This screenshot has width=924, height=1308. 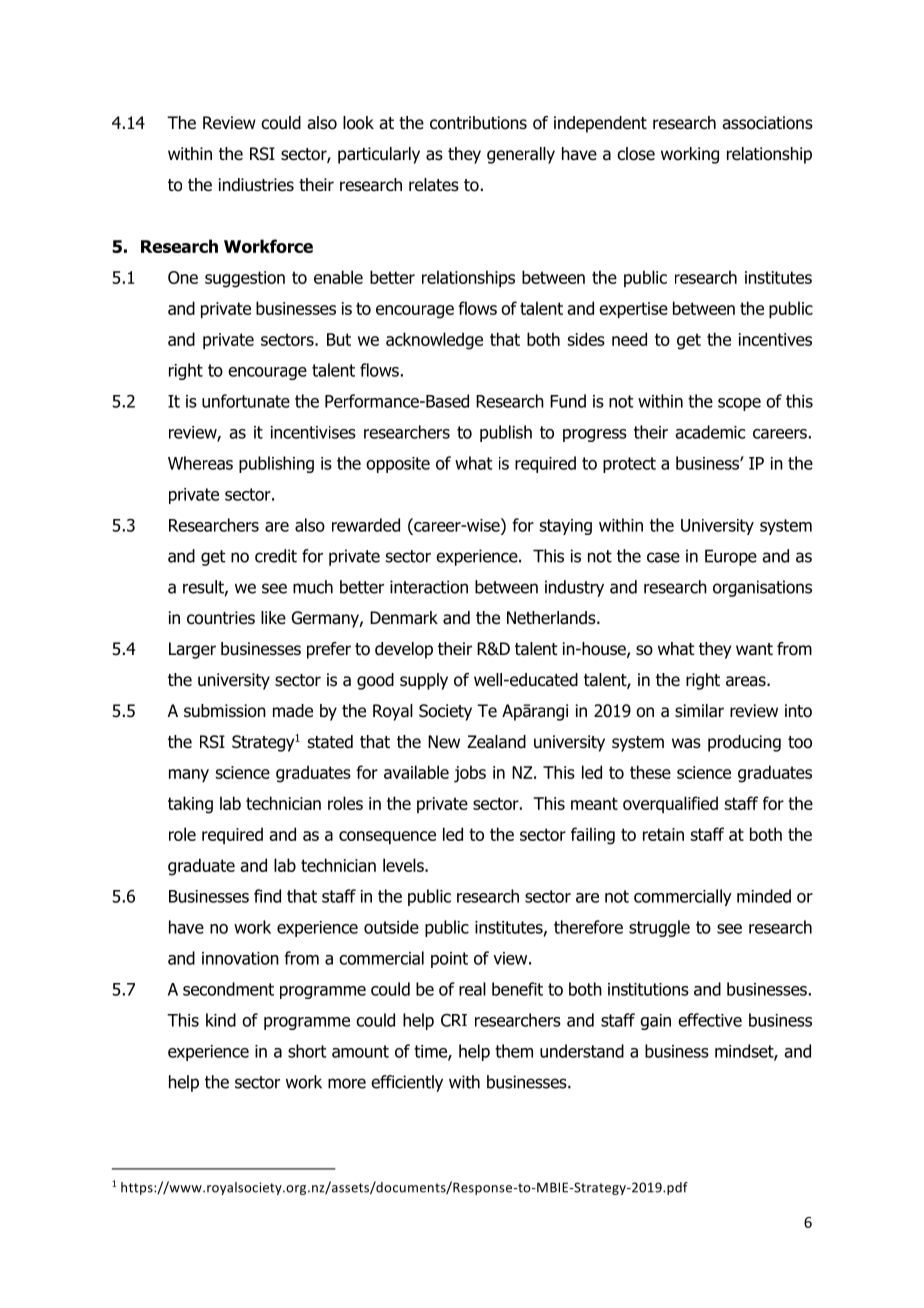 I want to click on interaction, so click(x=429, y=587).
